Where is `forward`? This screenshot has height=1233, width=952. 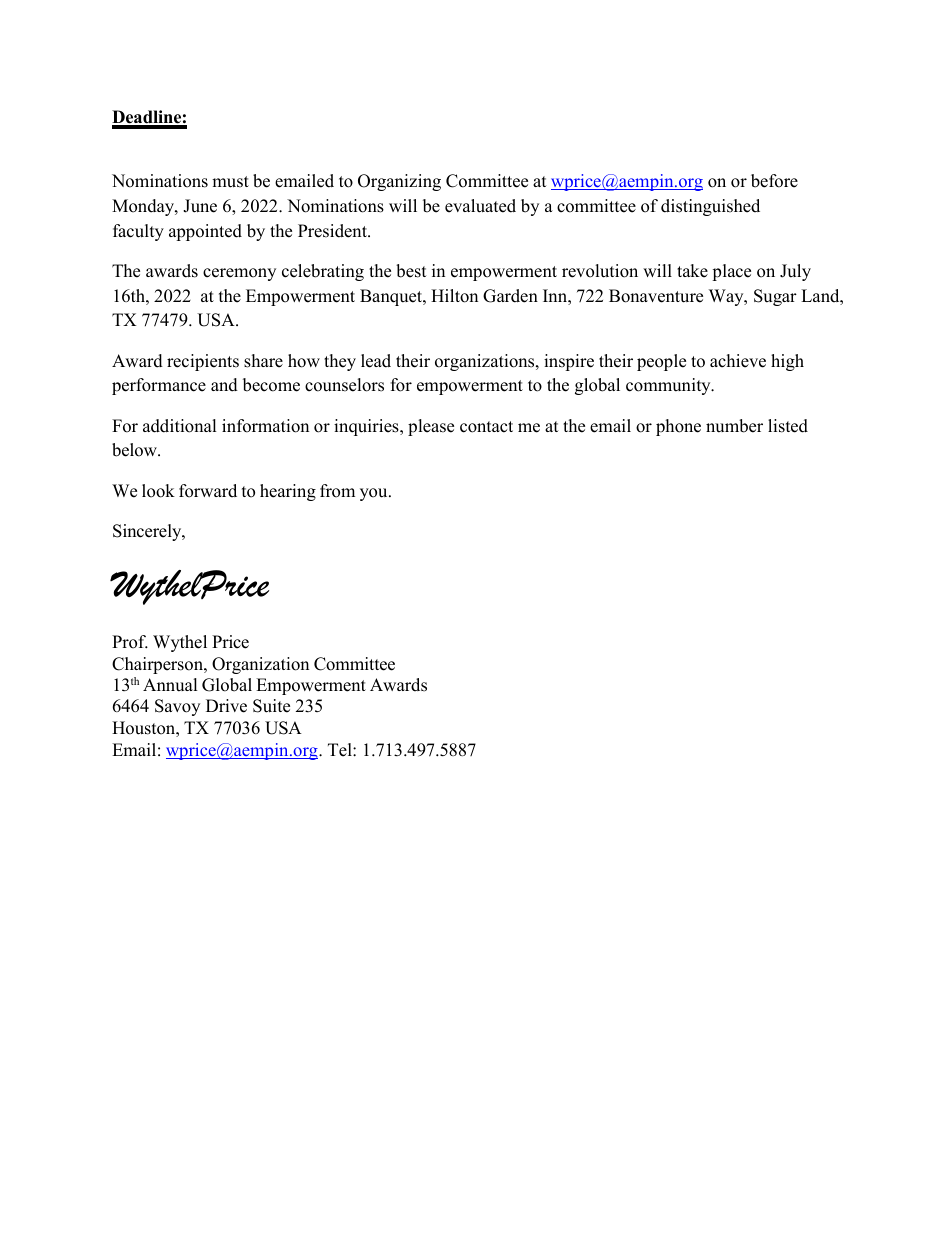
forward is located at coordinates (208, 491).
